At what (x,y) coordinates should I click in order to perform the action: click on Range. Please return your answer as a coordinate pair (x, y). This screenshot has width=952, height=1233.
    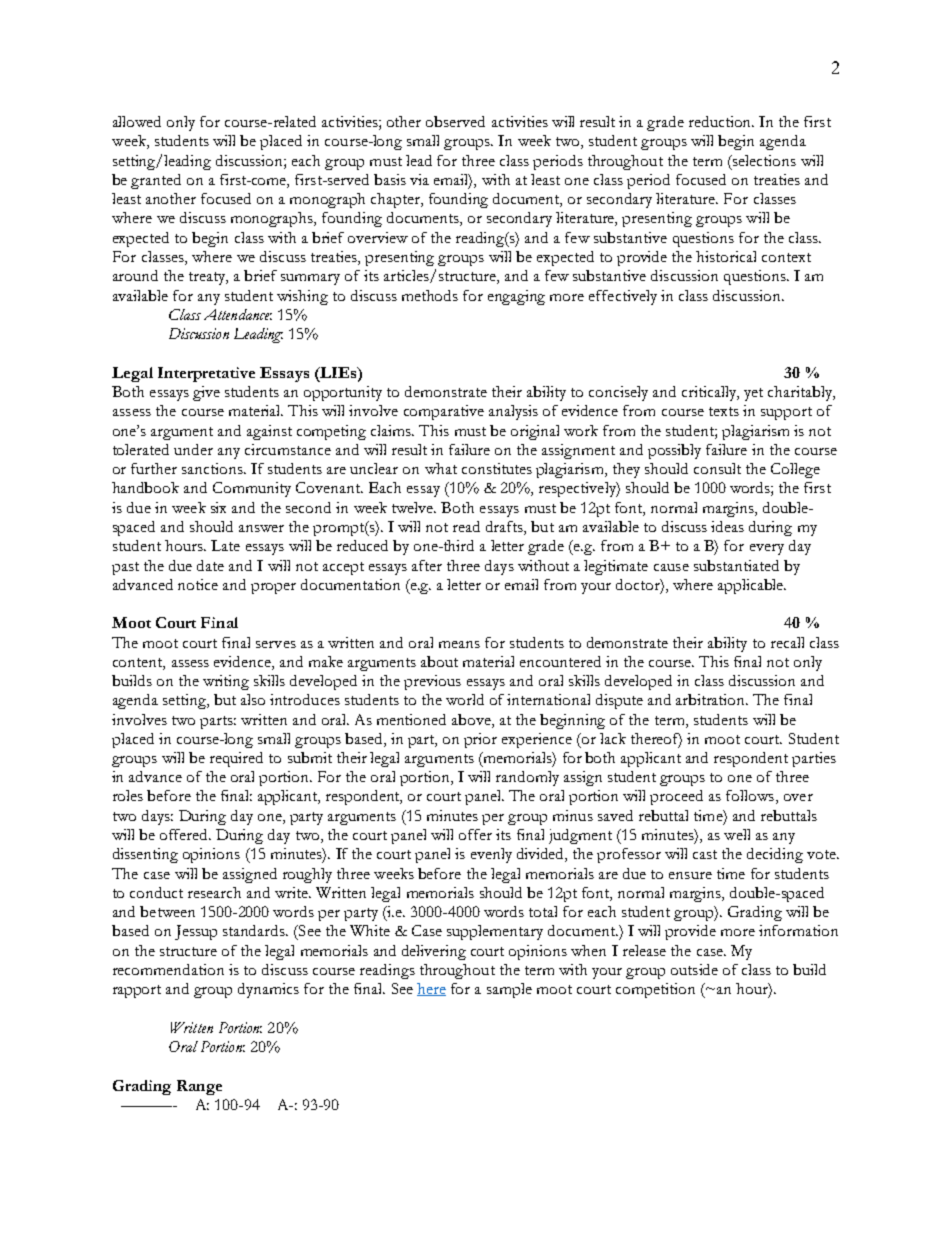
    Looking at the image, I should click on (199, 1087).
